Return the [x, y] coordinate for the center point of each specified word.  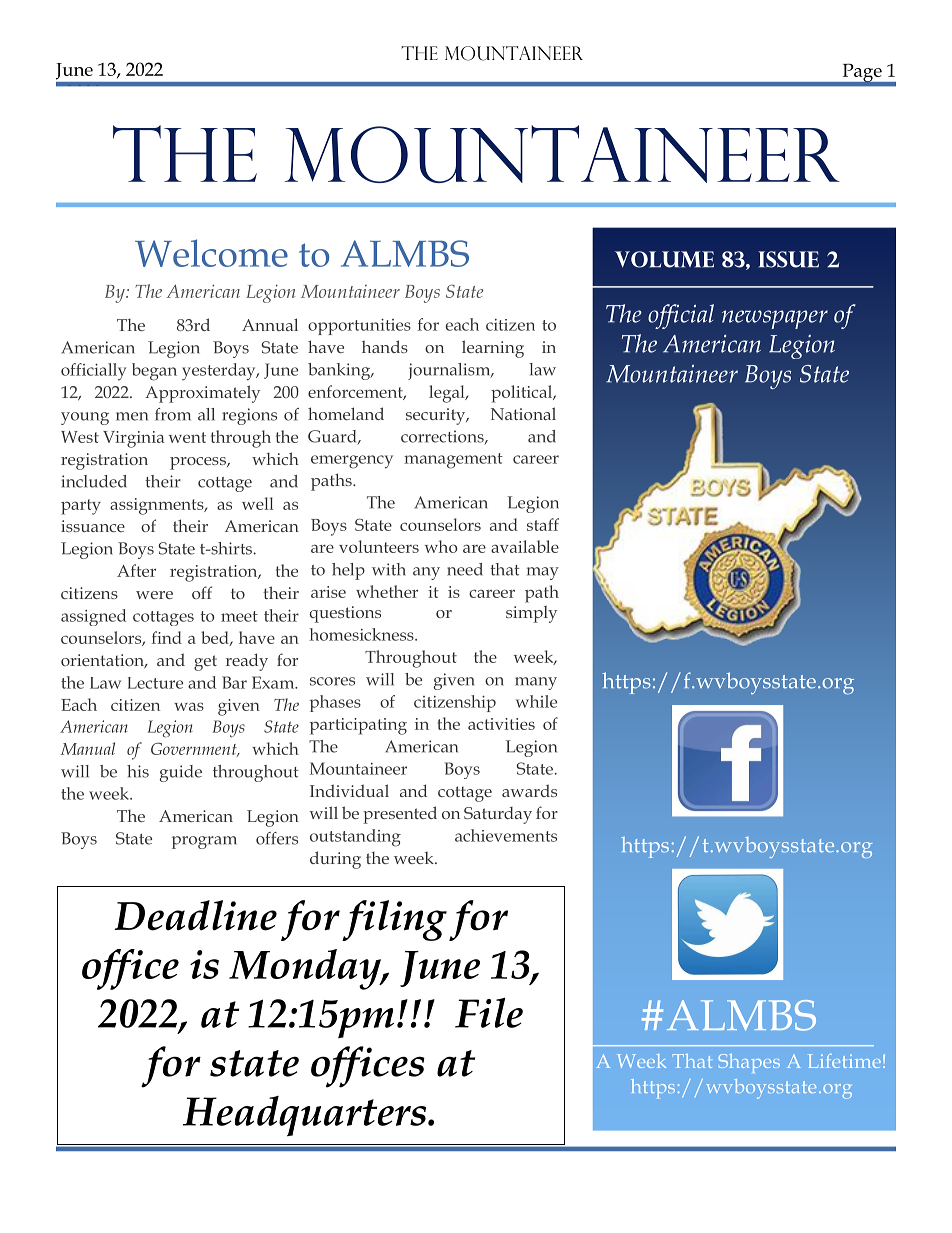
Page [862, 74]
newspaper [775, 319]
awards [529, 790]
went [187, 437]
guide [181, 773]
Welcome [211, 253]
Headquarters [306, 1116]
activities [501, 724]
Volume [664, 259]
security [437, 416]
